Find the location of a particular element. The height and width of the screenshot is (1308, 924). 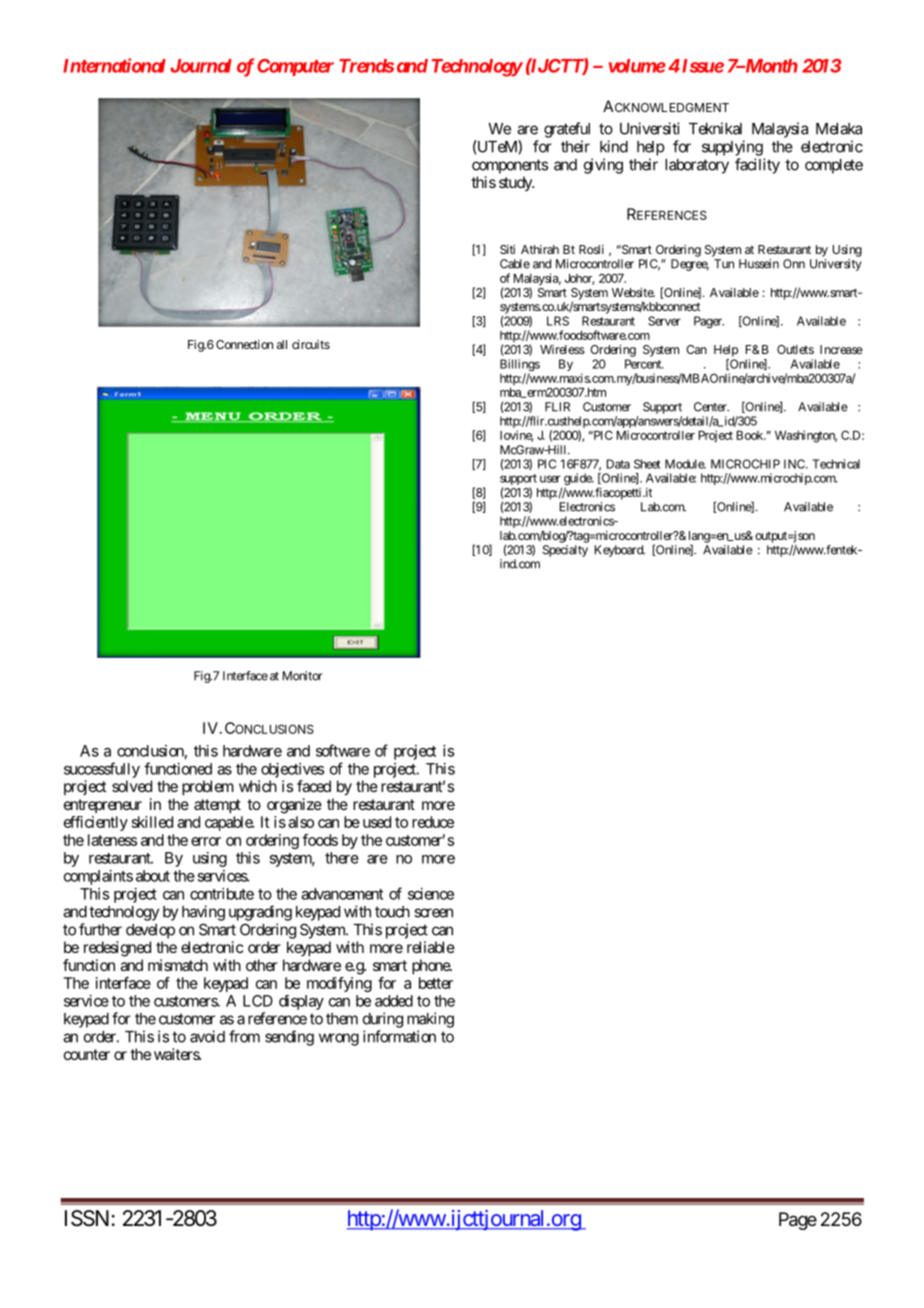

Technical is located at coordinates (836, 464).
